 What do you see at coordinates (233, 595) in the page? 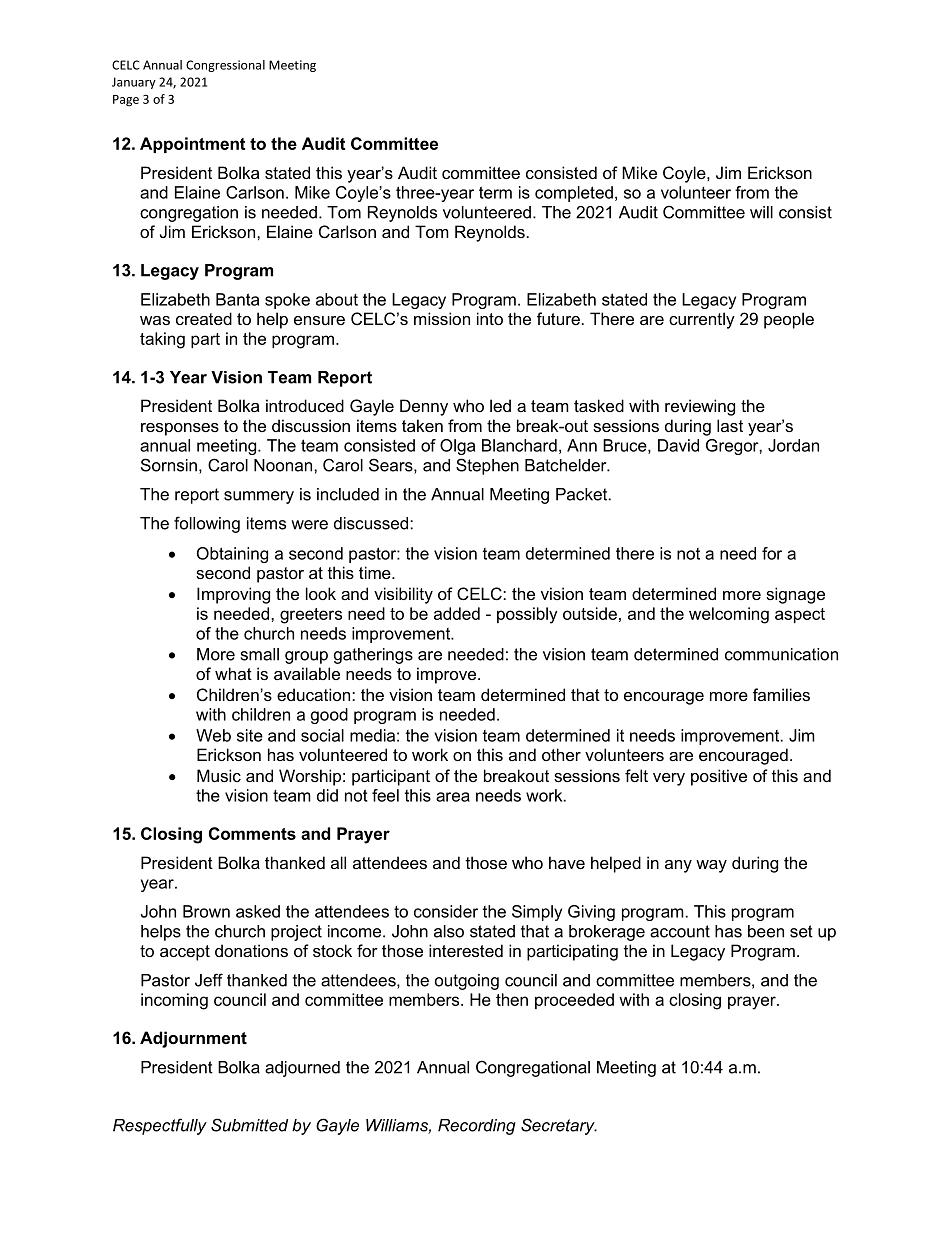
I see `Improving` at bounding box center [233, 595].
